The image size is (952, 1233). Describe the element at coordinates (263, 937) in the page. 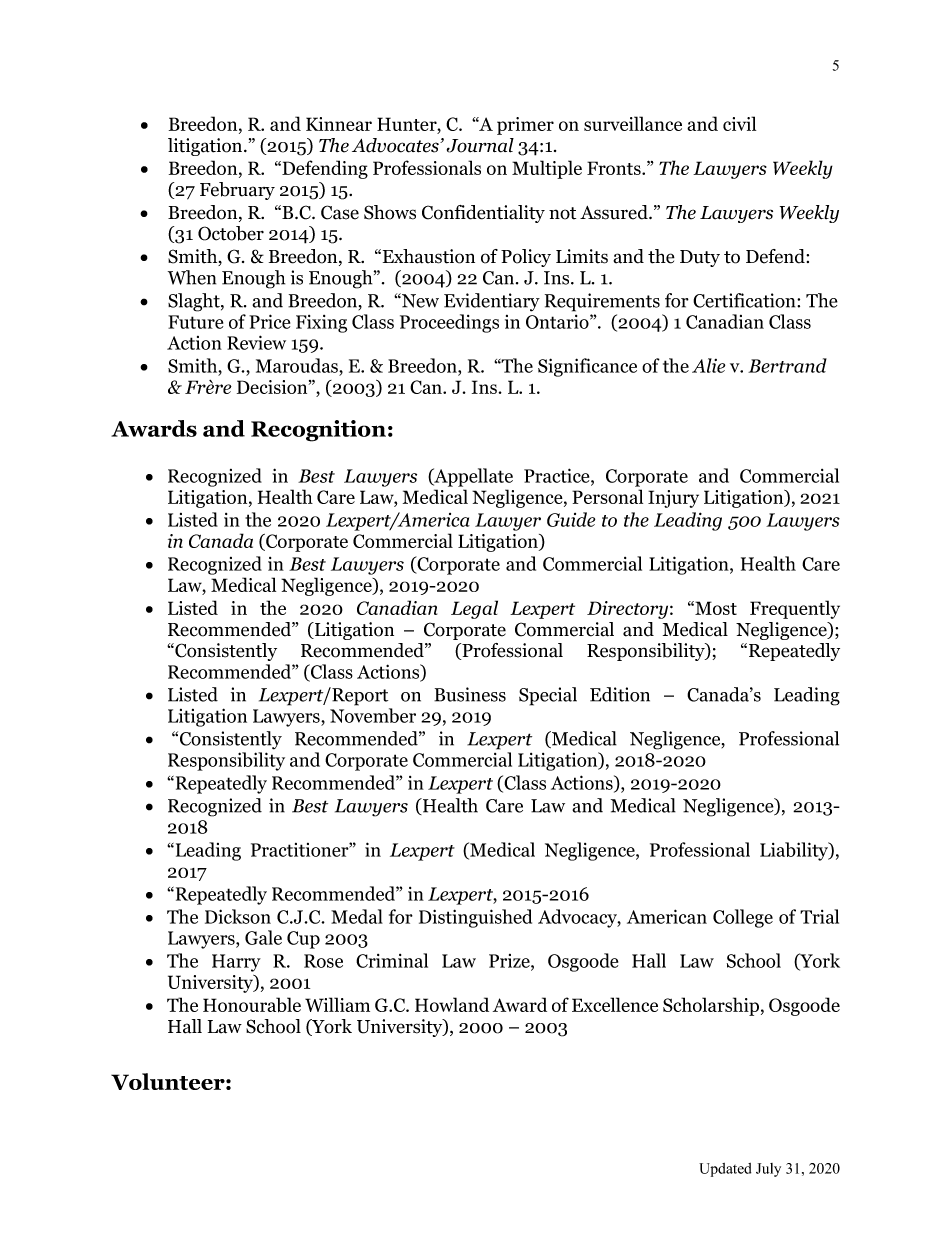

I see `Gale` at that location.
